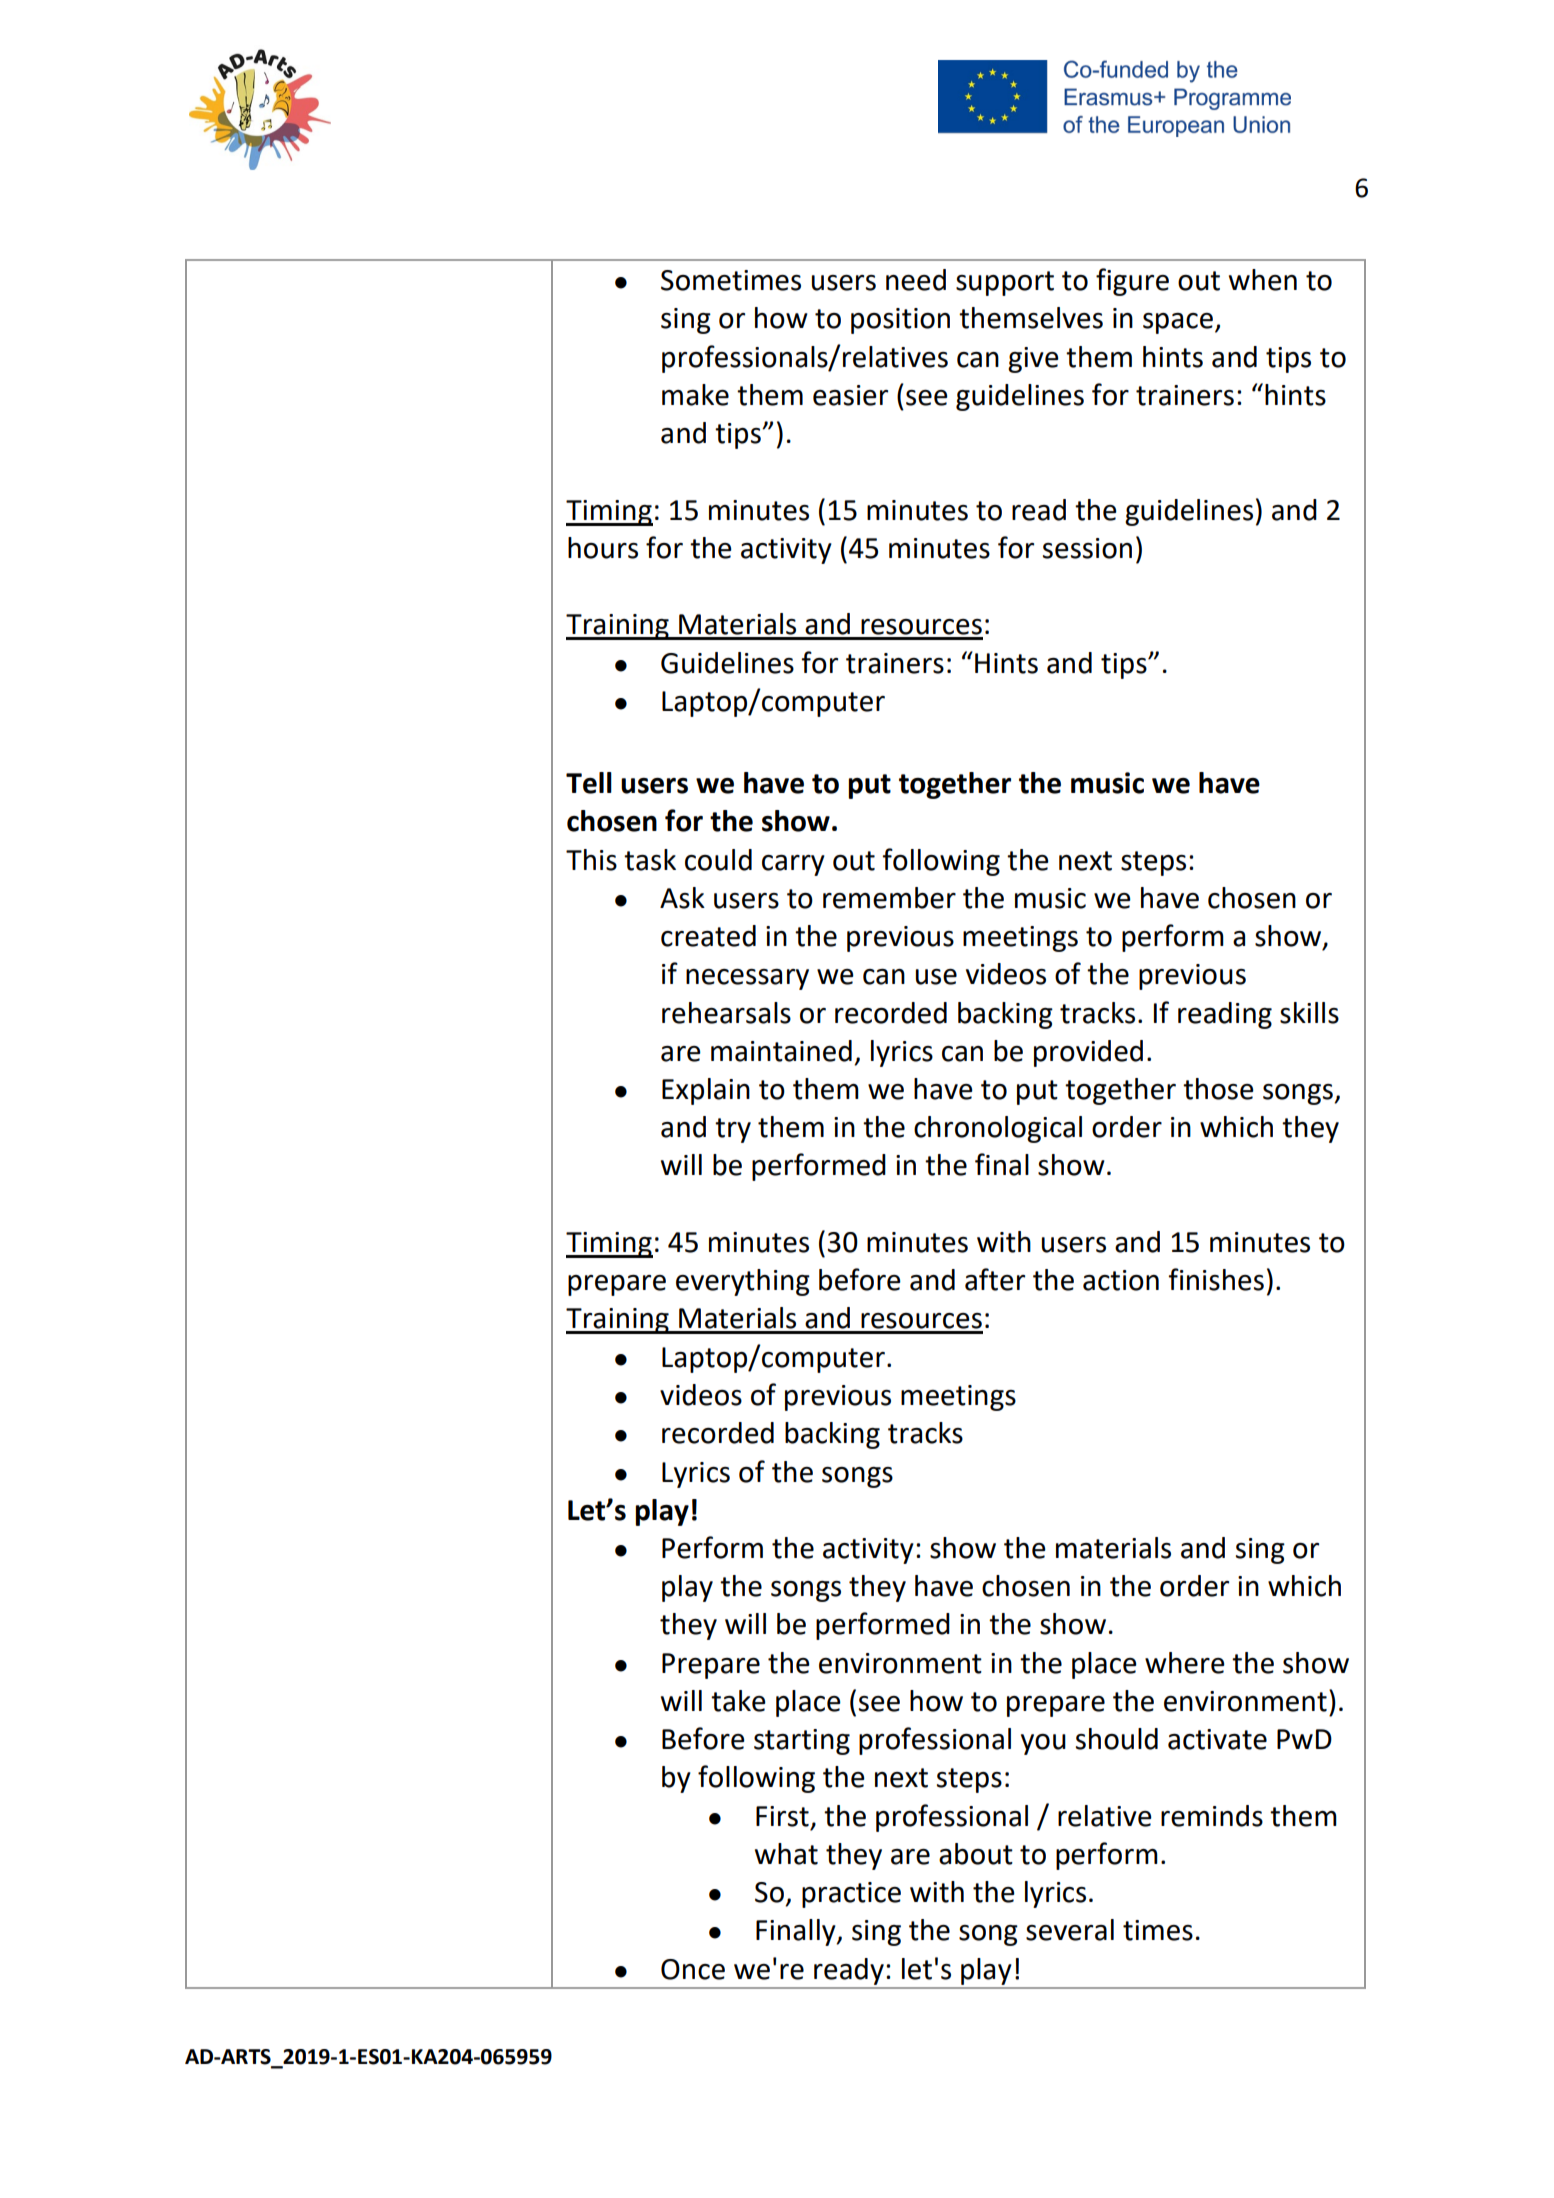 The height and width of the page is (2198, 1554). What do you see at coordinates (693, 1969) in the page?
I see `Once` at bounding box center [693, 1969].
